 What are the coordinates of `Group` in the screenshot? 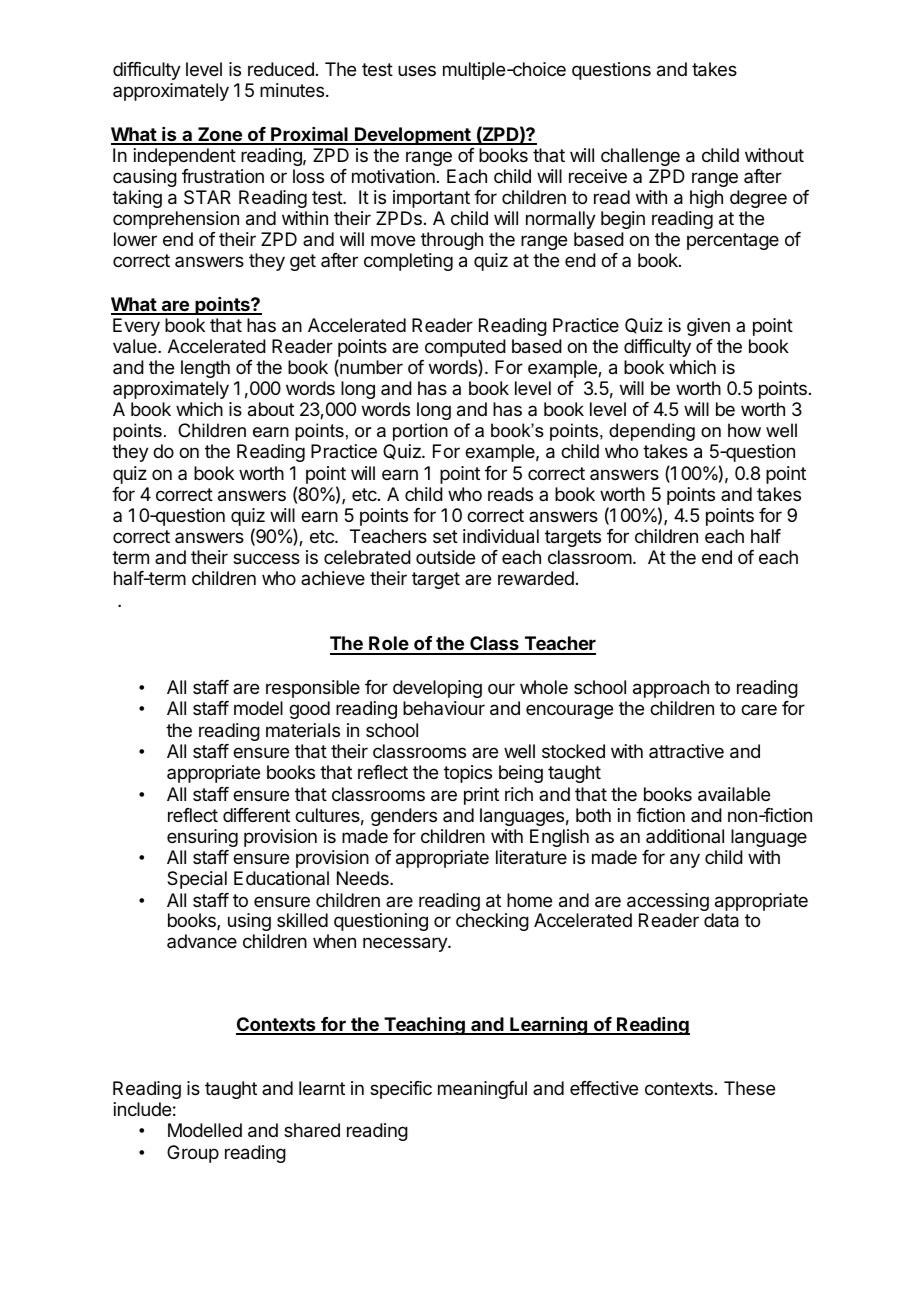 It's located at (193, 1154).
